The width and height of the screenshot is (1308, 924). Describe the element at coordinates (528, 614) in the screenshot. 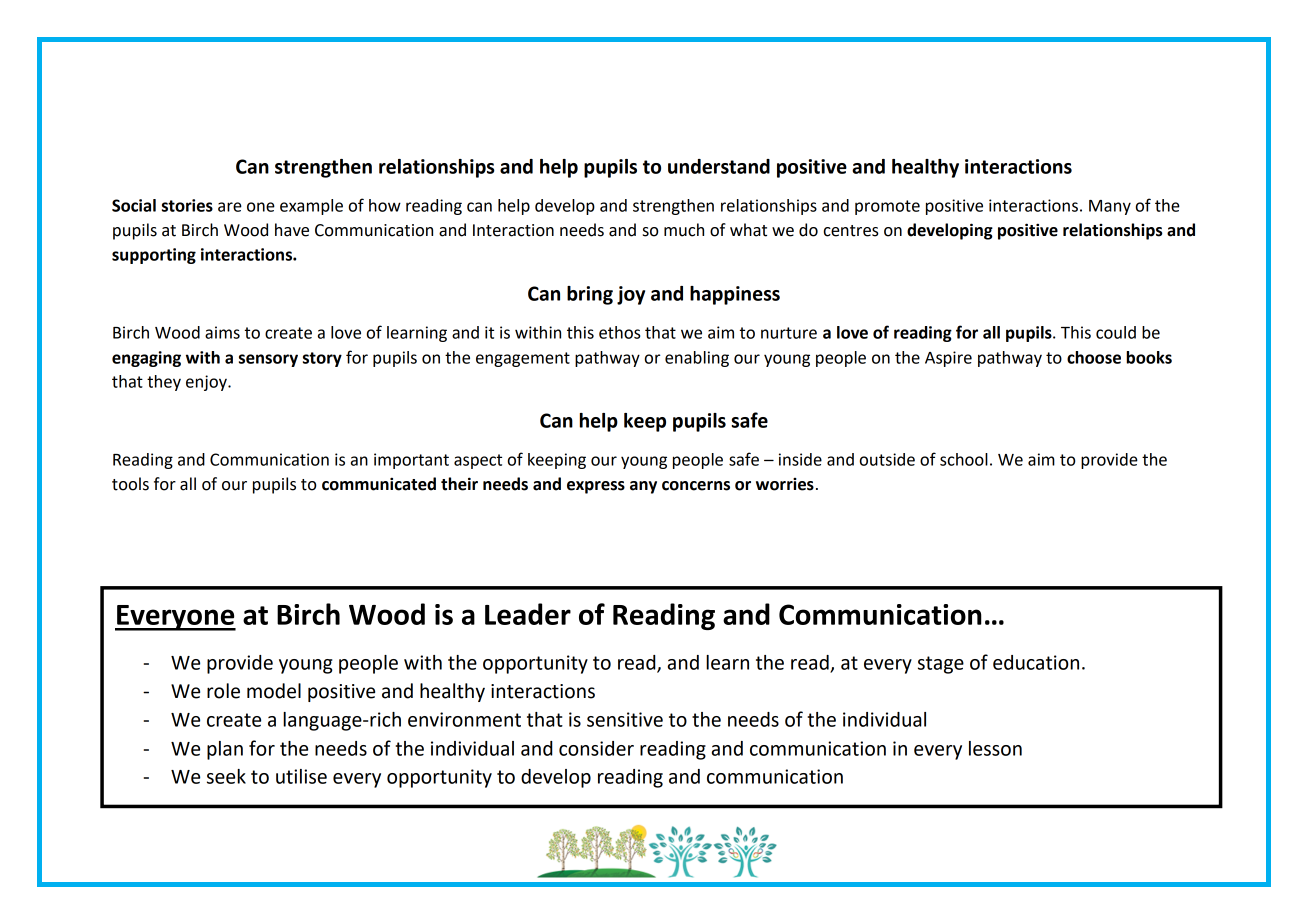

I see `Leader` at that location.
